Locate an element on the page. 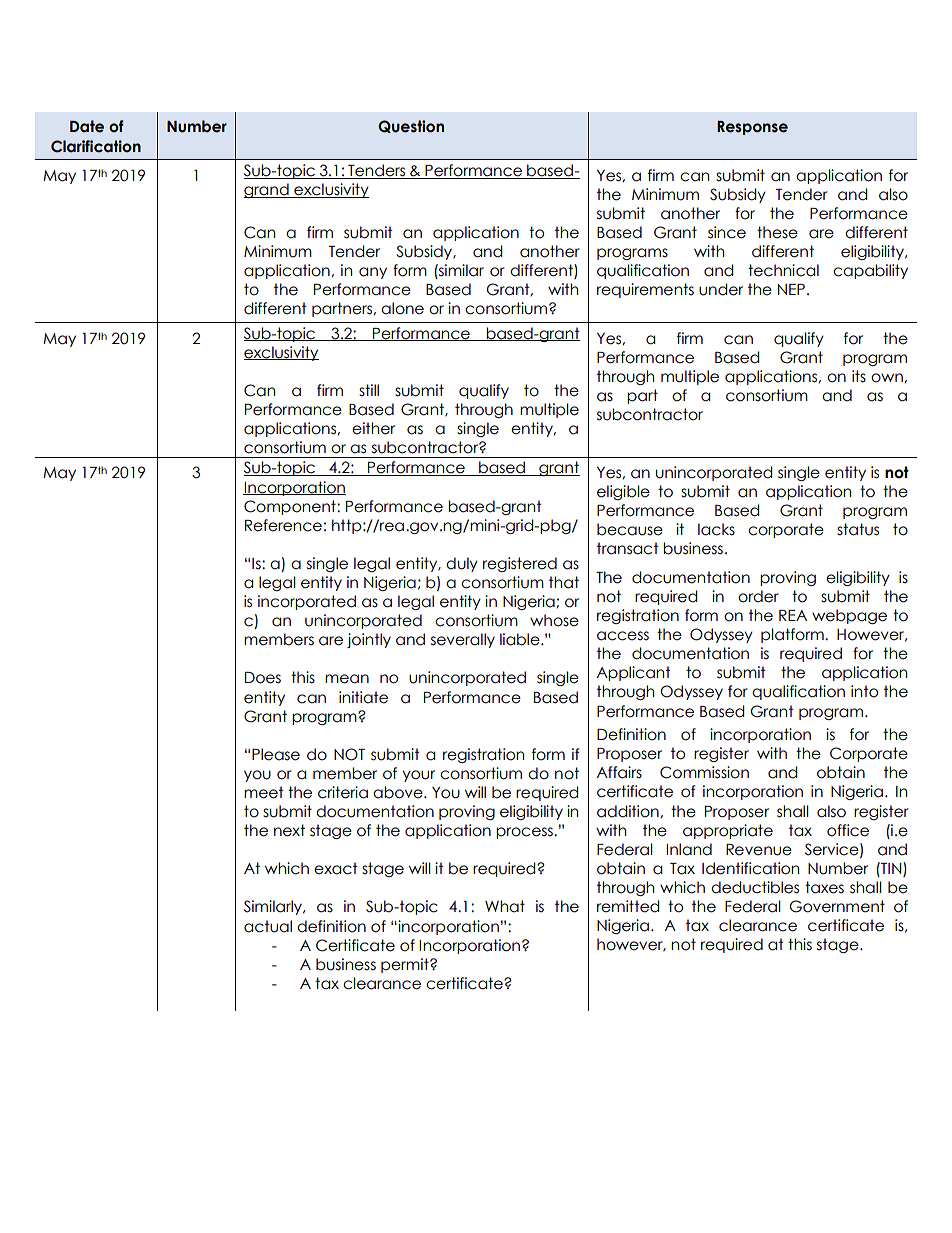 Image resolution: width=952 pixels, height=1233 pixels. Does is located at coordinates (263, 678).
